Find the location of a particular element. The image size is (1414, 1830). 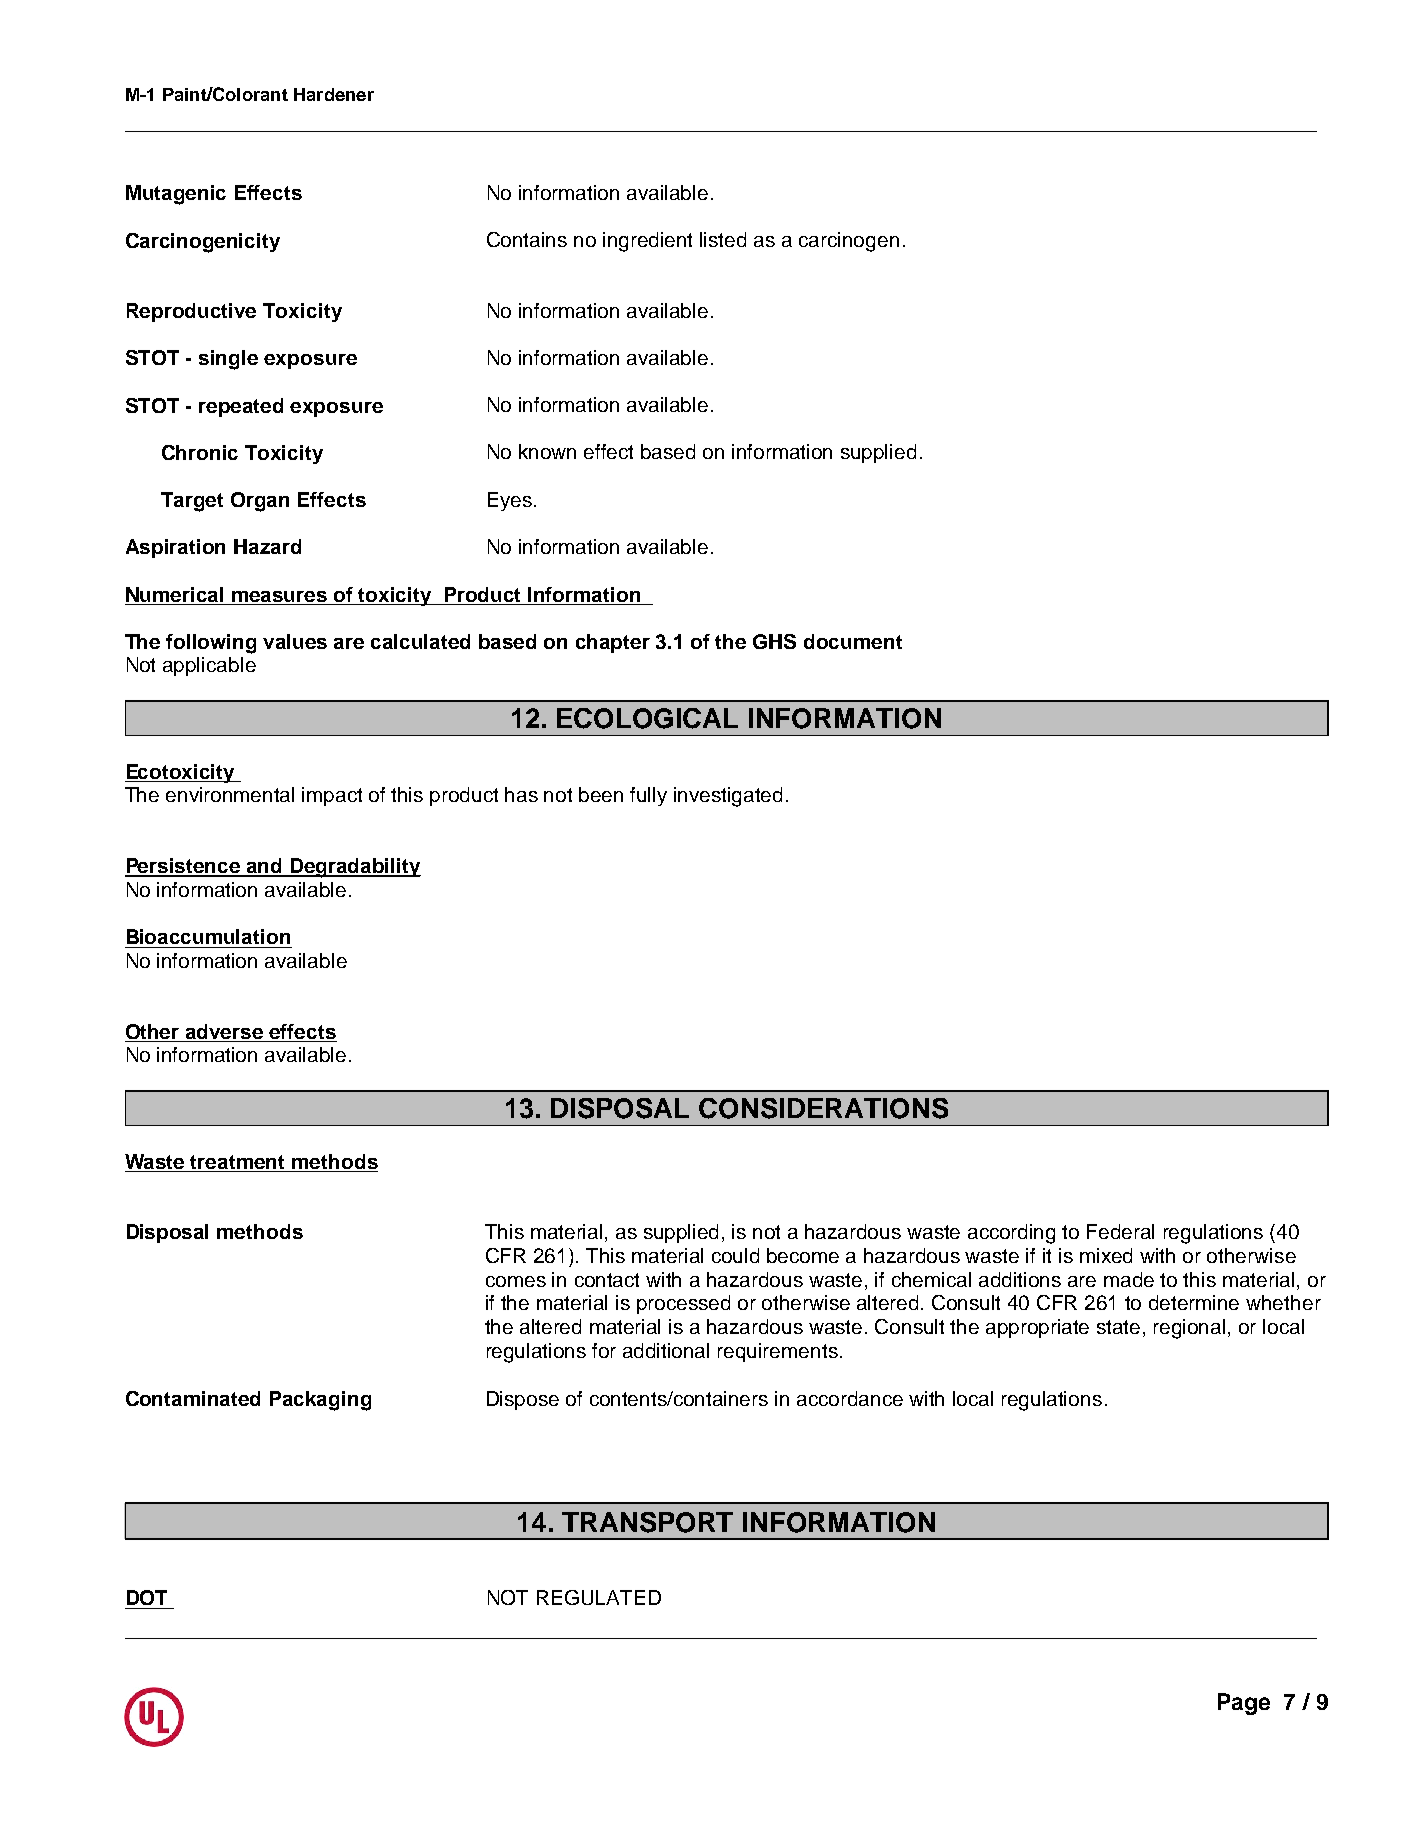

and is located at coordinates (265, 867).
